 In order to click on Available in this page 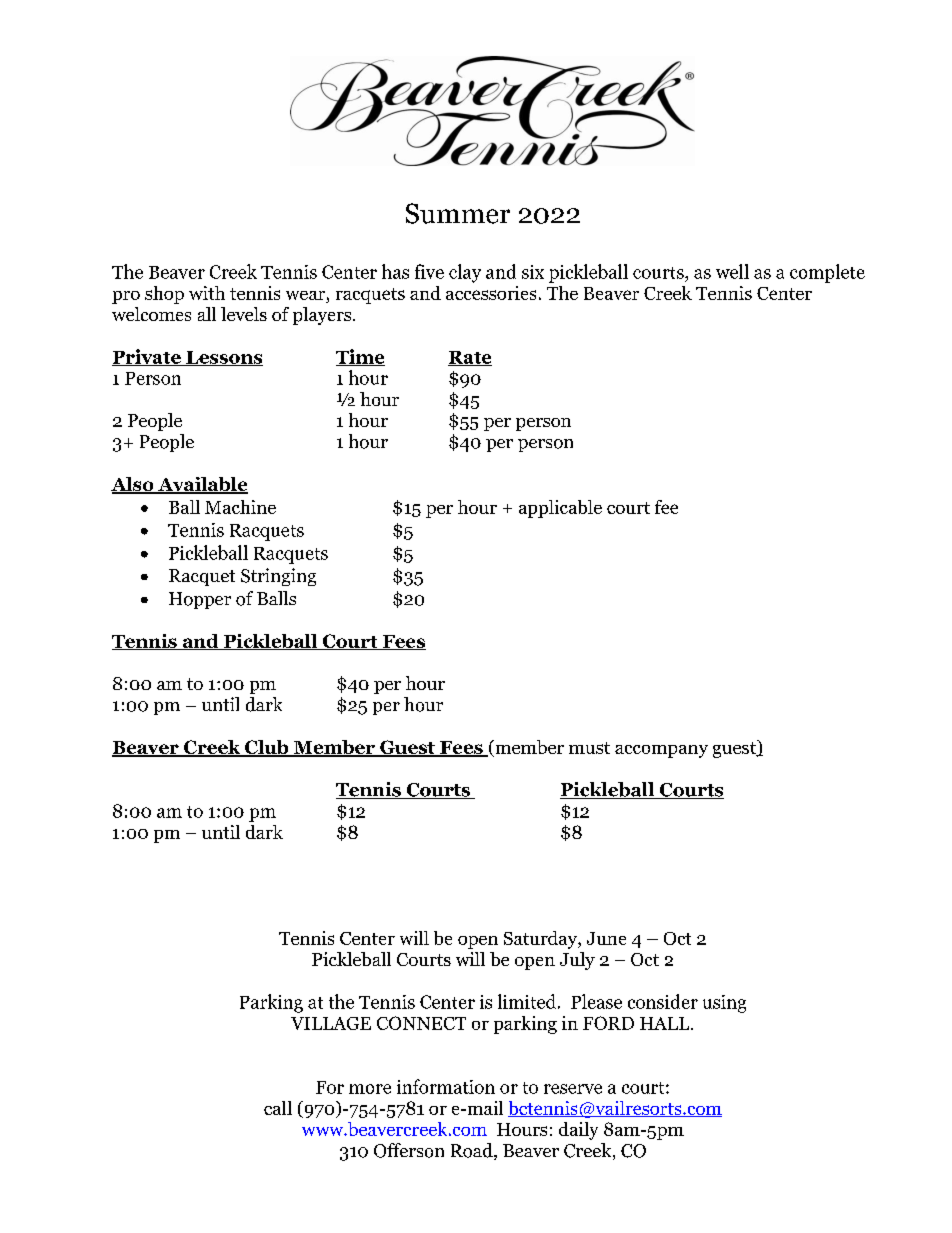, I will do `click(202, 485)`.
